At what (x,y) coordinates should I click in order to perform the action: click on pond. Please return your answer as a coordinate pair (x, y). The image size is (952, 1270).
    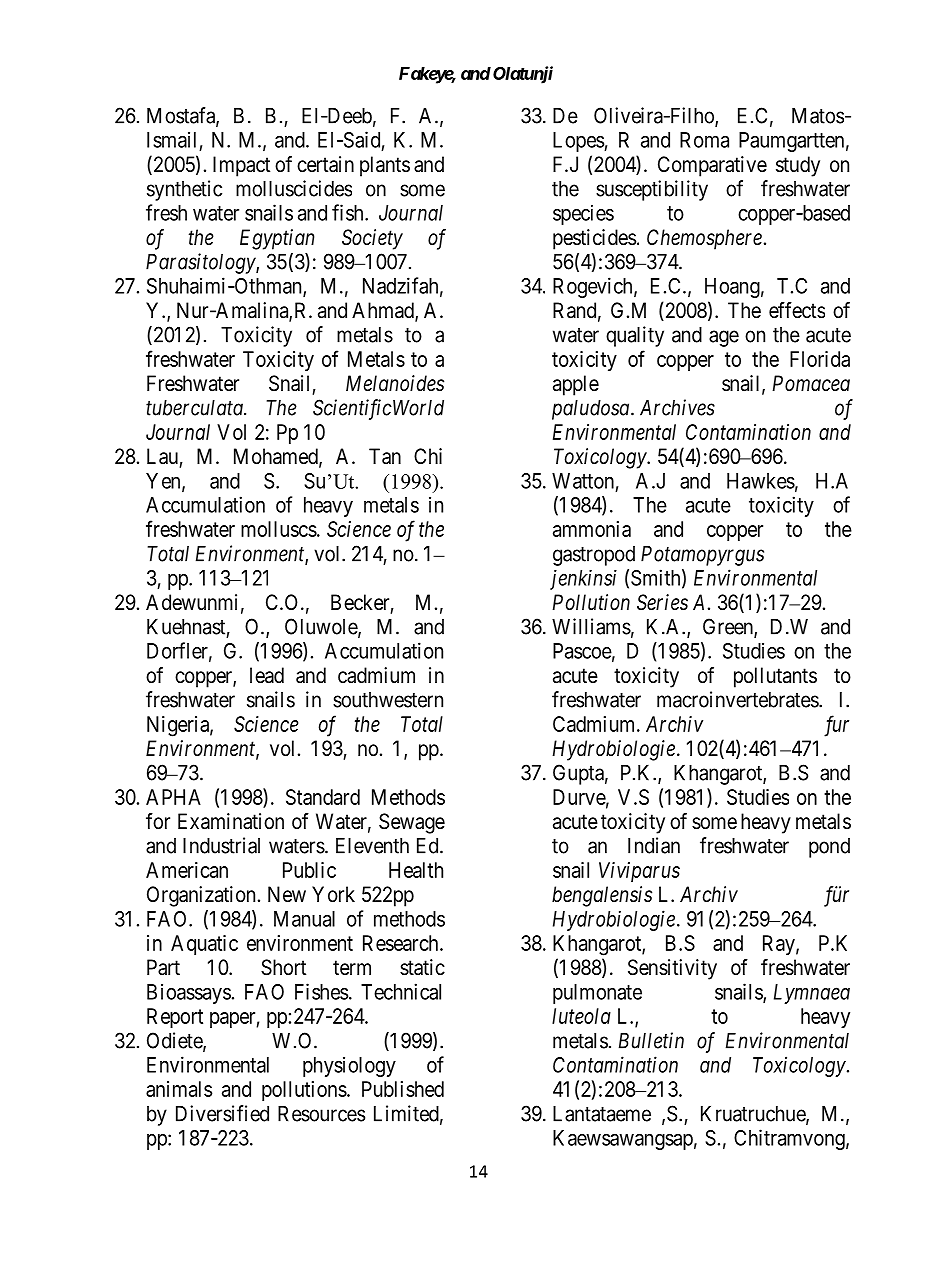
    Looking at the image, I should click on (829, 848).
